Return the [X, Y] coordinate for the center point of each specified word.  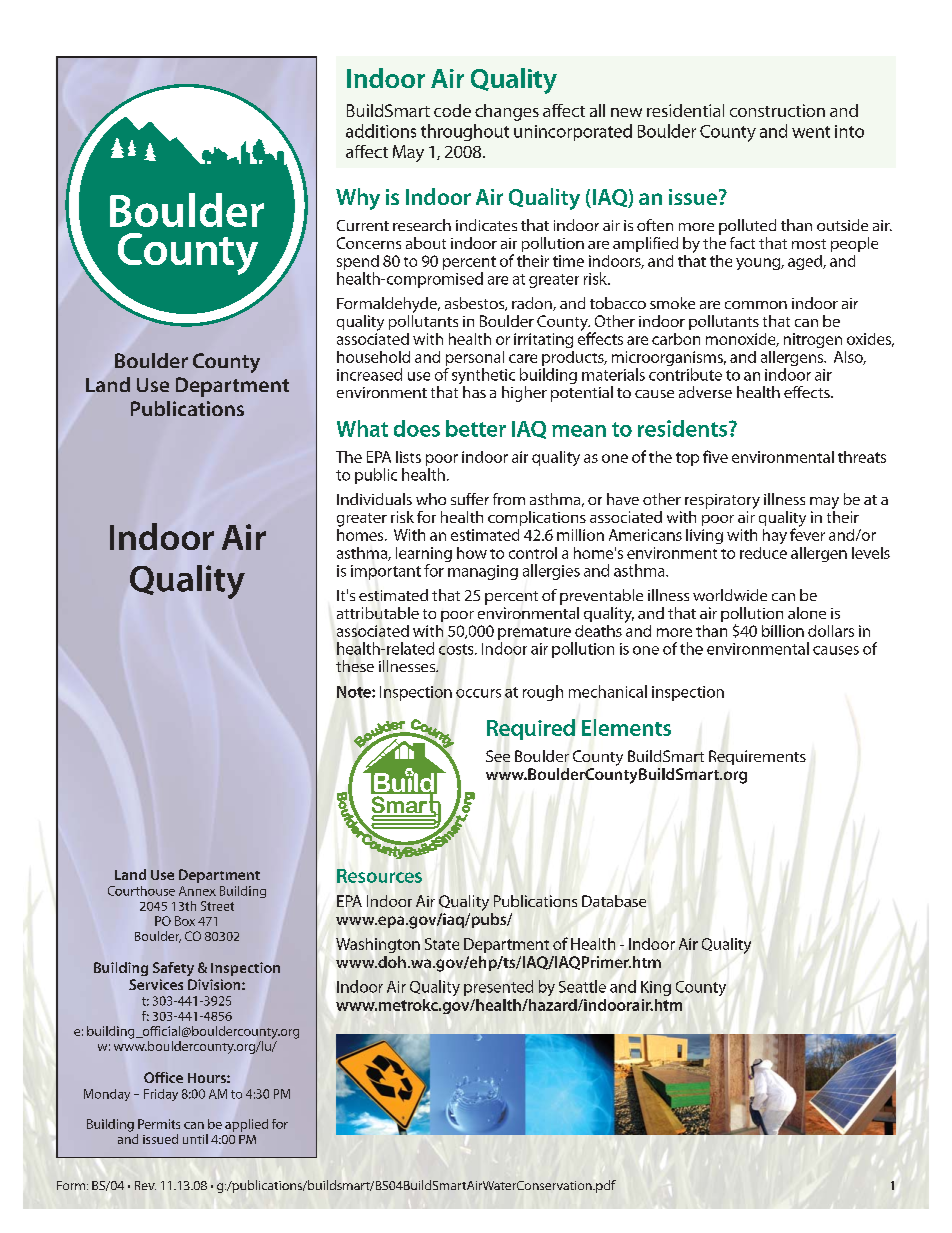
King [656, 988]
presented [498, 988]
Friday [161, 1095]
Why [358, 199]
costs [457, 649]
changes [507, 112]
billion [783, 631]
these [355, 666]
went [811, 132]
